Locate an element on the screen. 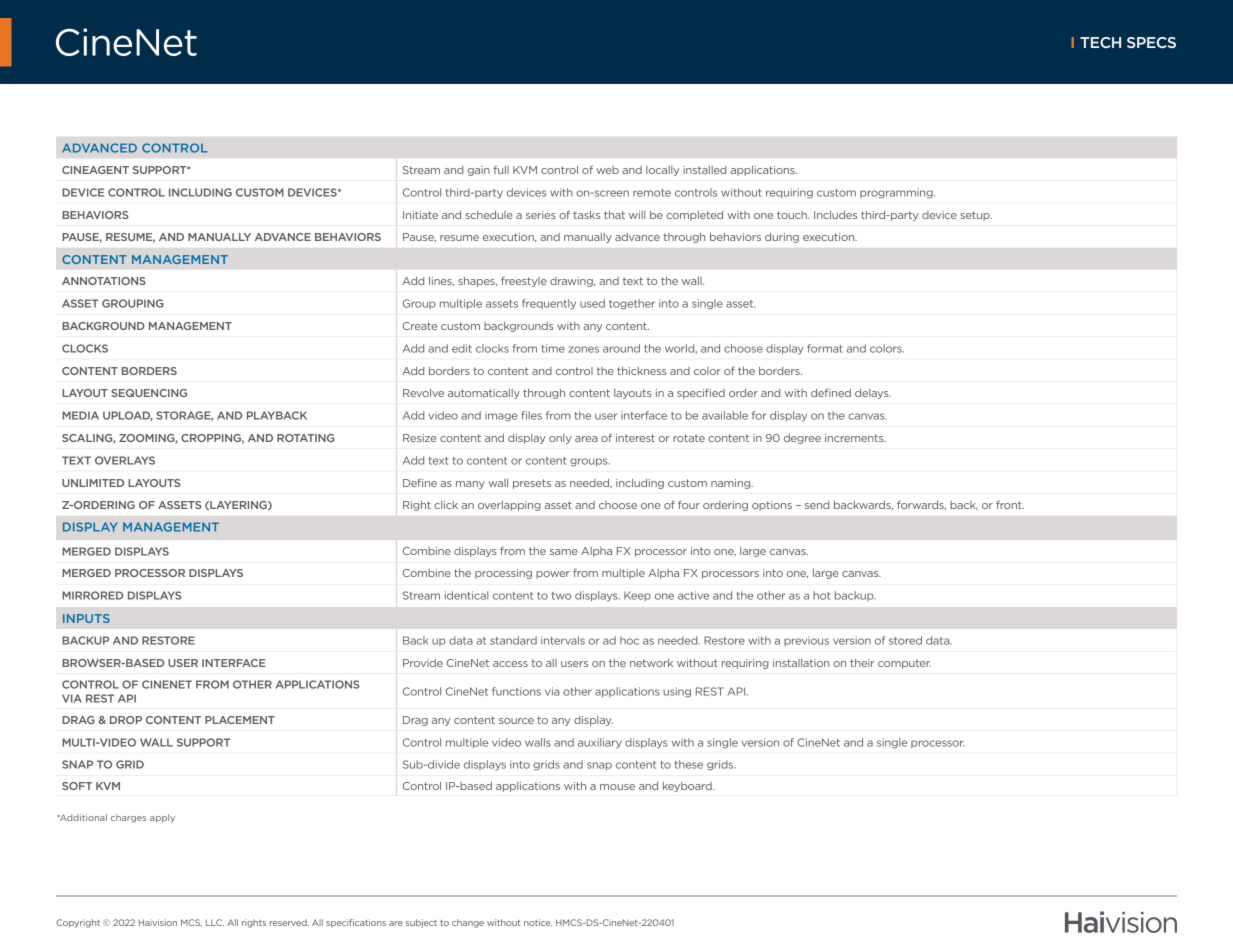  presets is located at coordinates (532, 484).
